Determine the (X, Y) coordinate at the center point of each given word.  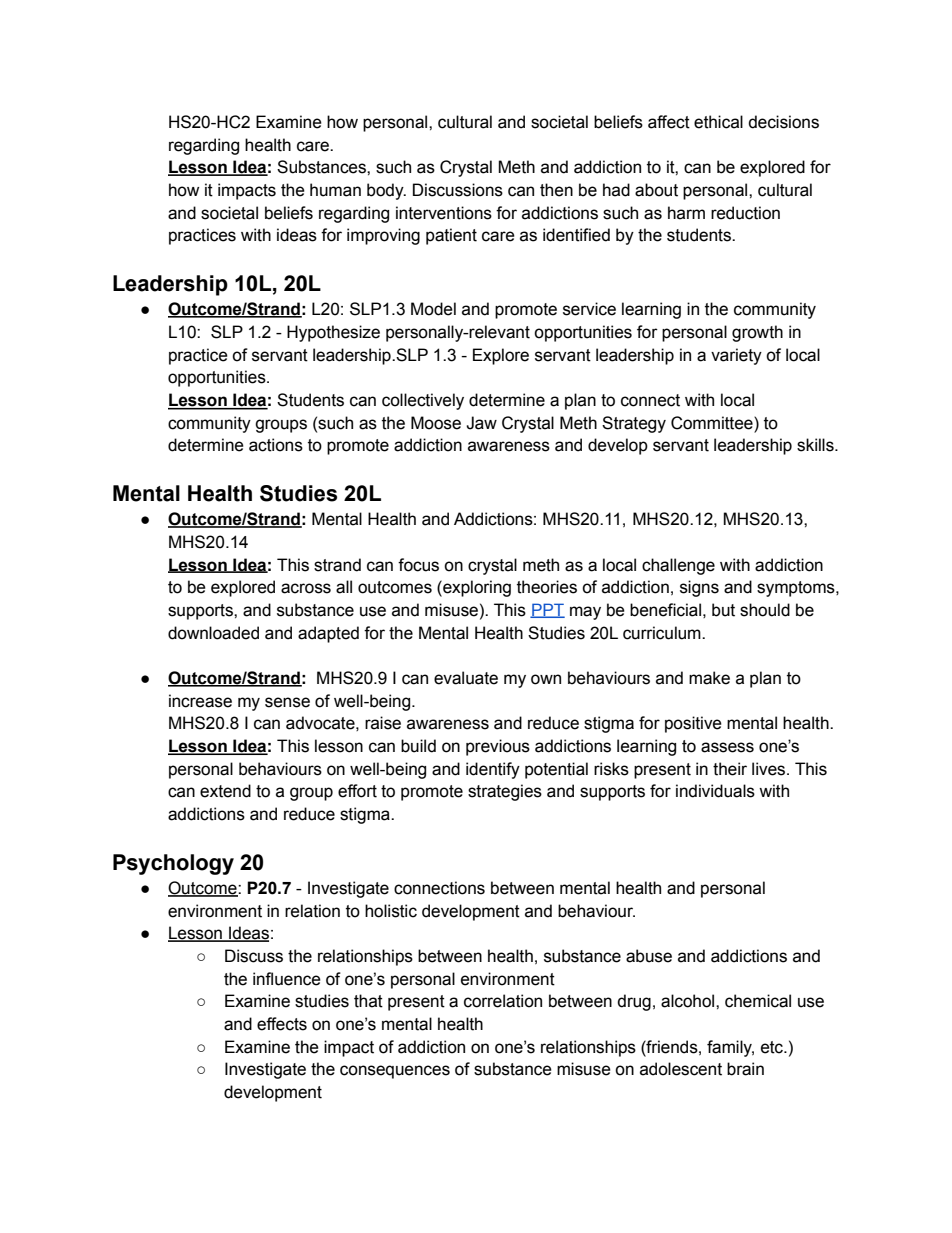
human (335, 190)
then (556, 190)
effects (282, 1024)
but (723, 610)
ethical (718, 122)
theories (547, 587)
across (306, 588)
